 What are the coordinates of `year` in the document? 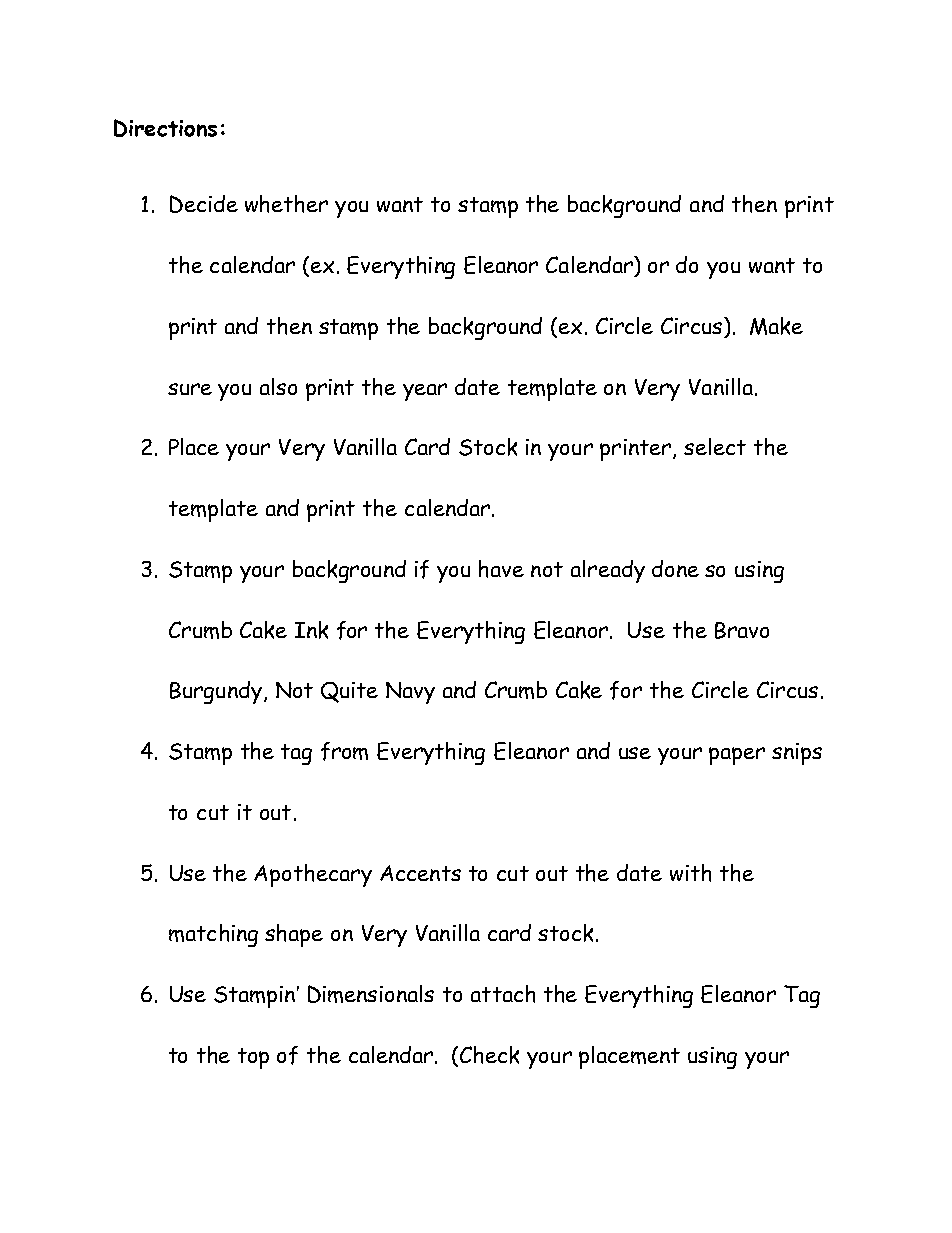 It's located at (425, 392).
